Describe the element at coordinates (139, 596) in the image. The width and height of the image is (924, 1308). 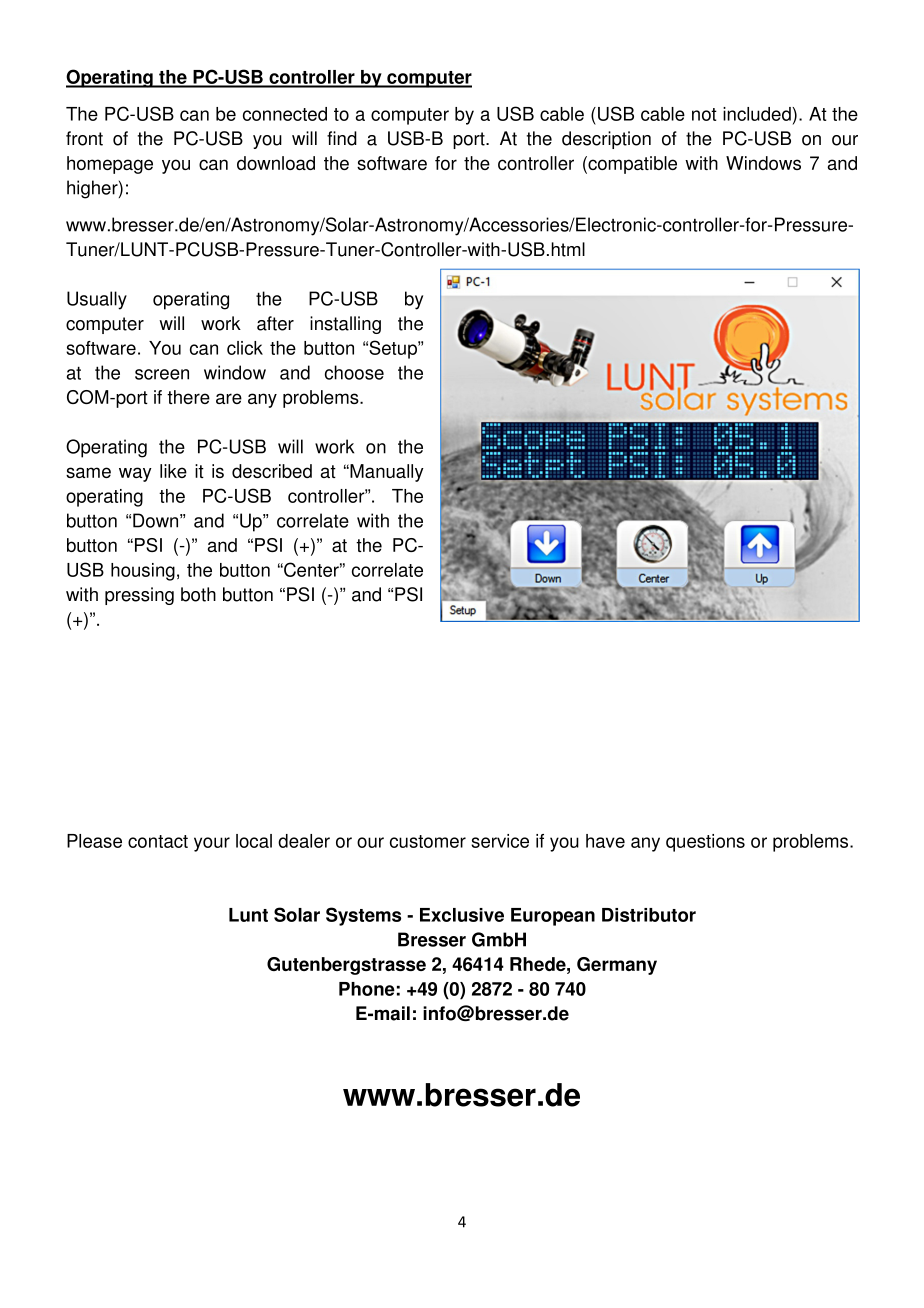
I see `pressing` at that location.
